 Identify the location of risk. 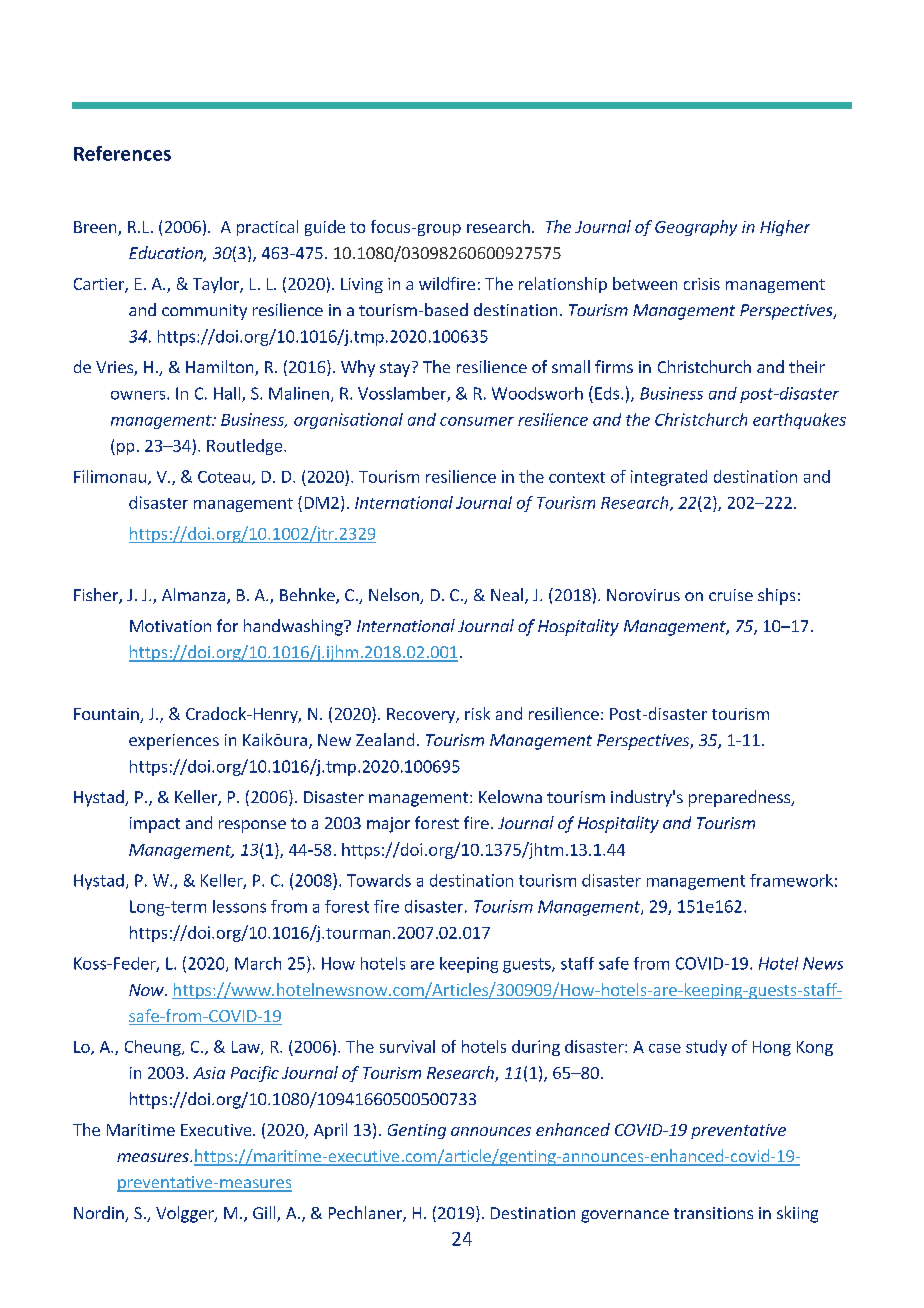
(477, 713).
